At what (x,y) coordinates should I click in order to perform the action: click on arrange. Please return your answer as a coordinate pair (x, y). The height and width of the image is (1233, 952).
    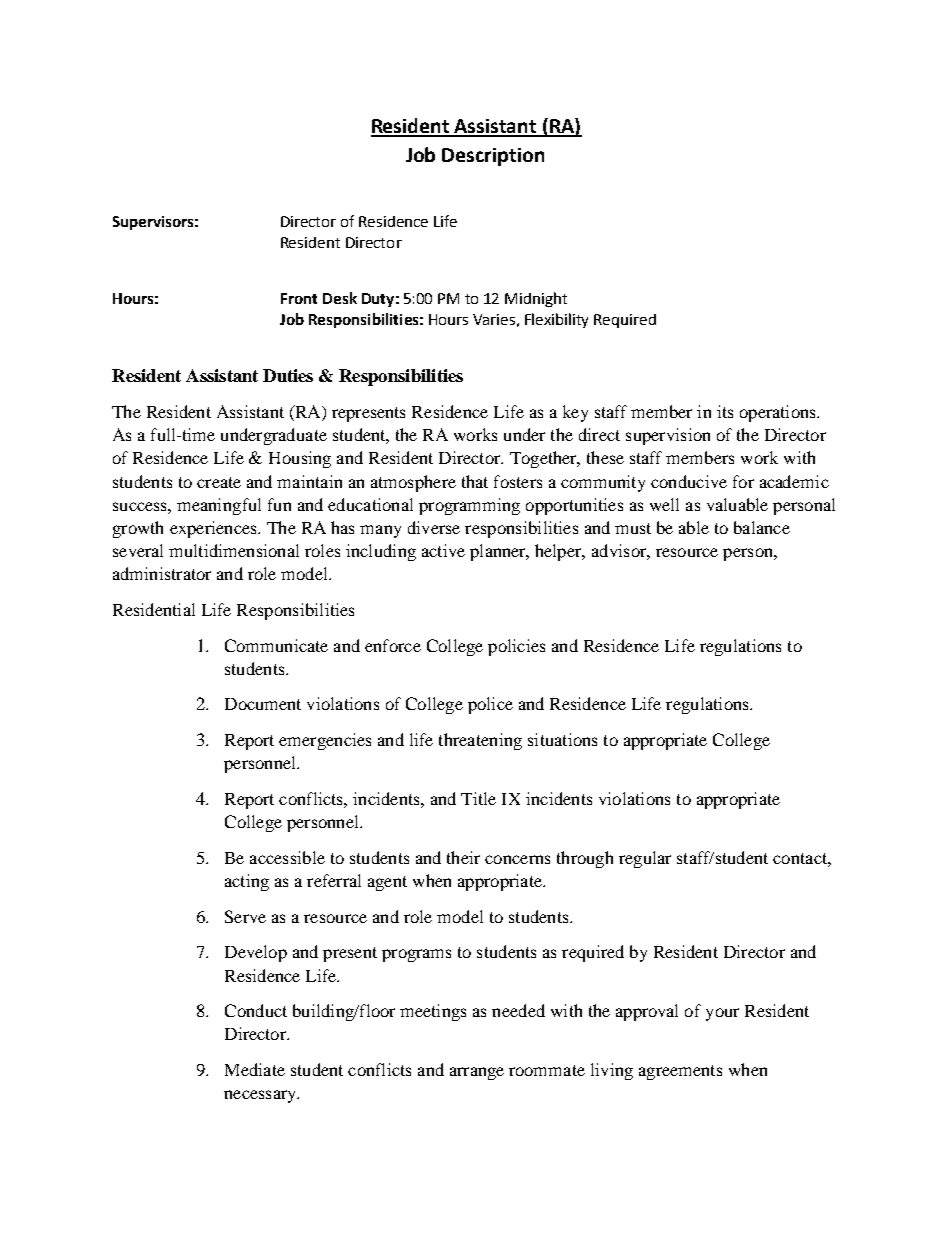
    Looking at the image, I should click on (477, 1073).
